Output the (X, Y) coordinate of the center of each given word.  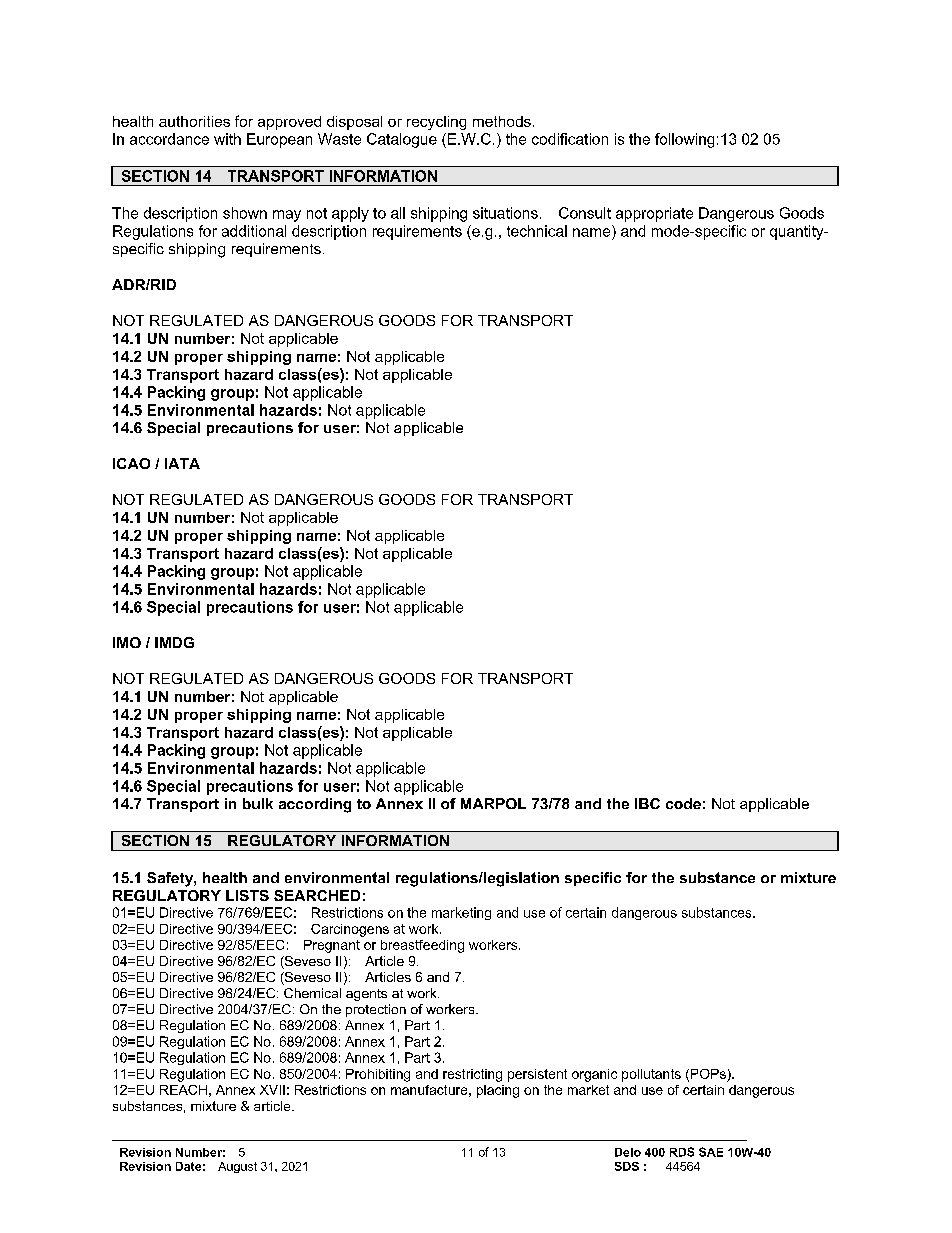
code (683, 803)
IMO (127, 642)
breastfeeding (422, 946)
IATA (182, 463)
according (315, 805)
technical (537, 231)
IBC (647, 803)
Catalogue (402, 140)
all (398, 213)
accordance (169, 139)
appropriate (654, 214)
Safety (171, 879)
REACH (183, 1090)
